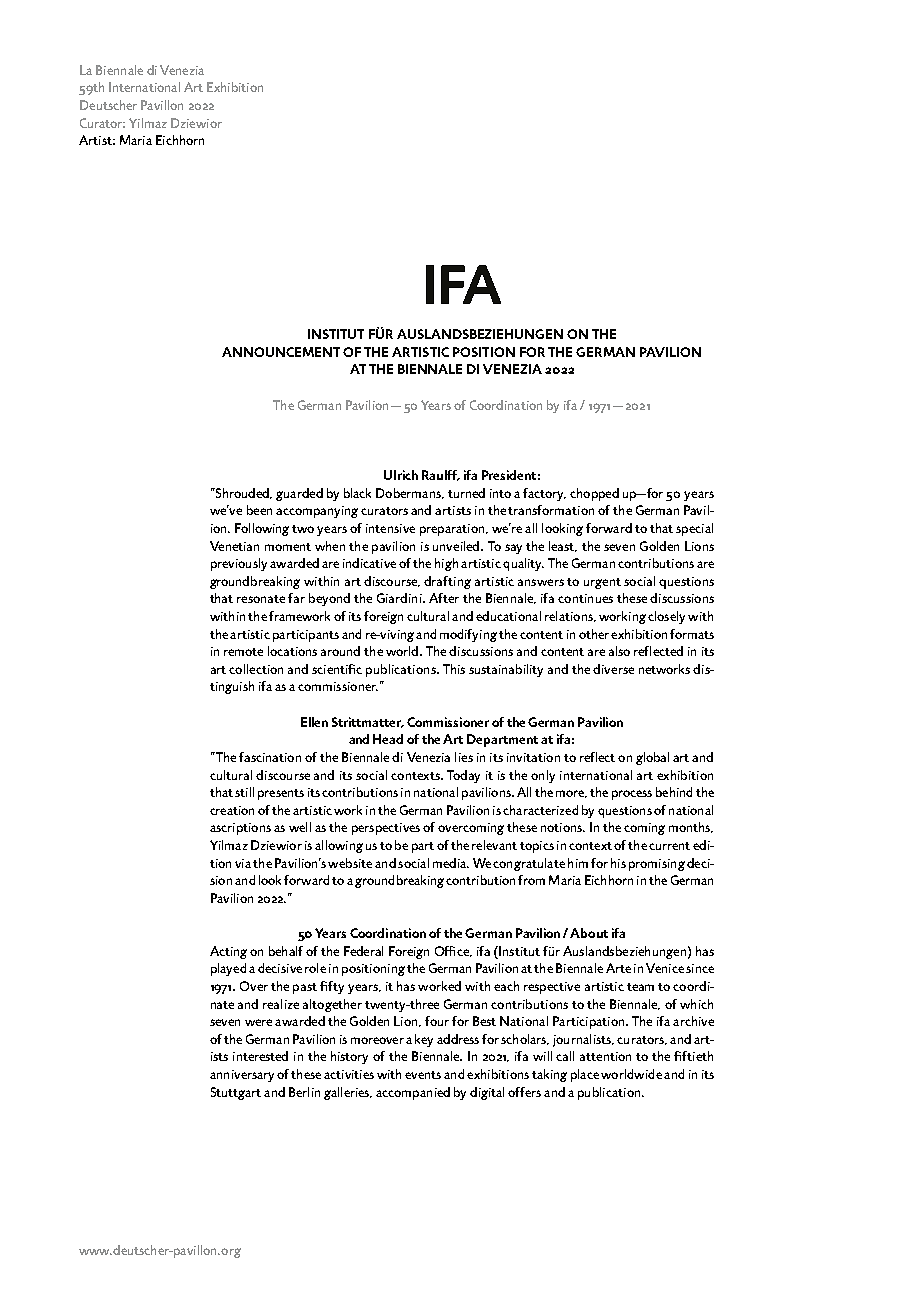 This screenshot has height=1308, width=924. I want to click on ANNOUNCEMENT, so click(281, 352).
